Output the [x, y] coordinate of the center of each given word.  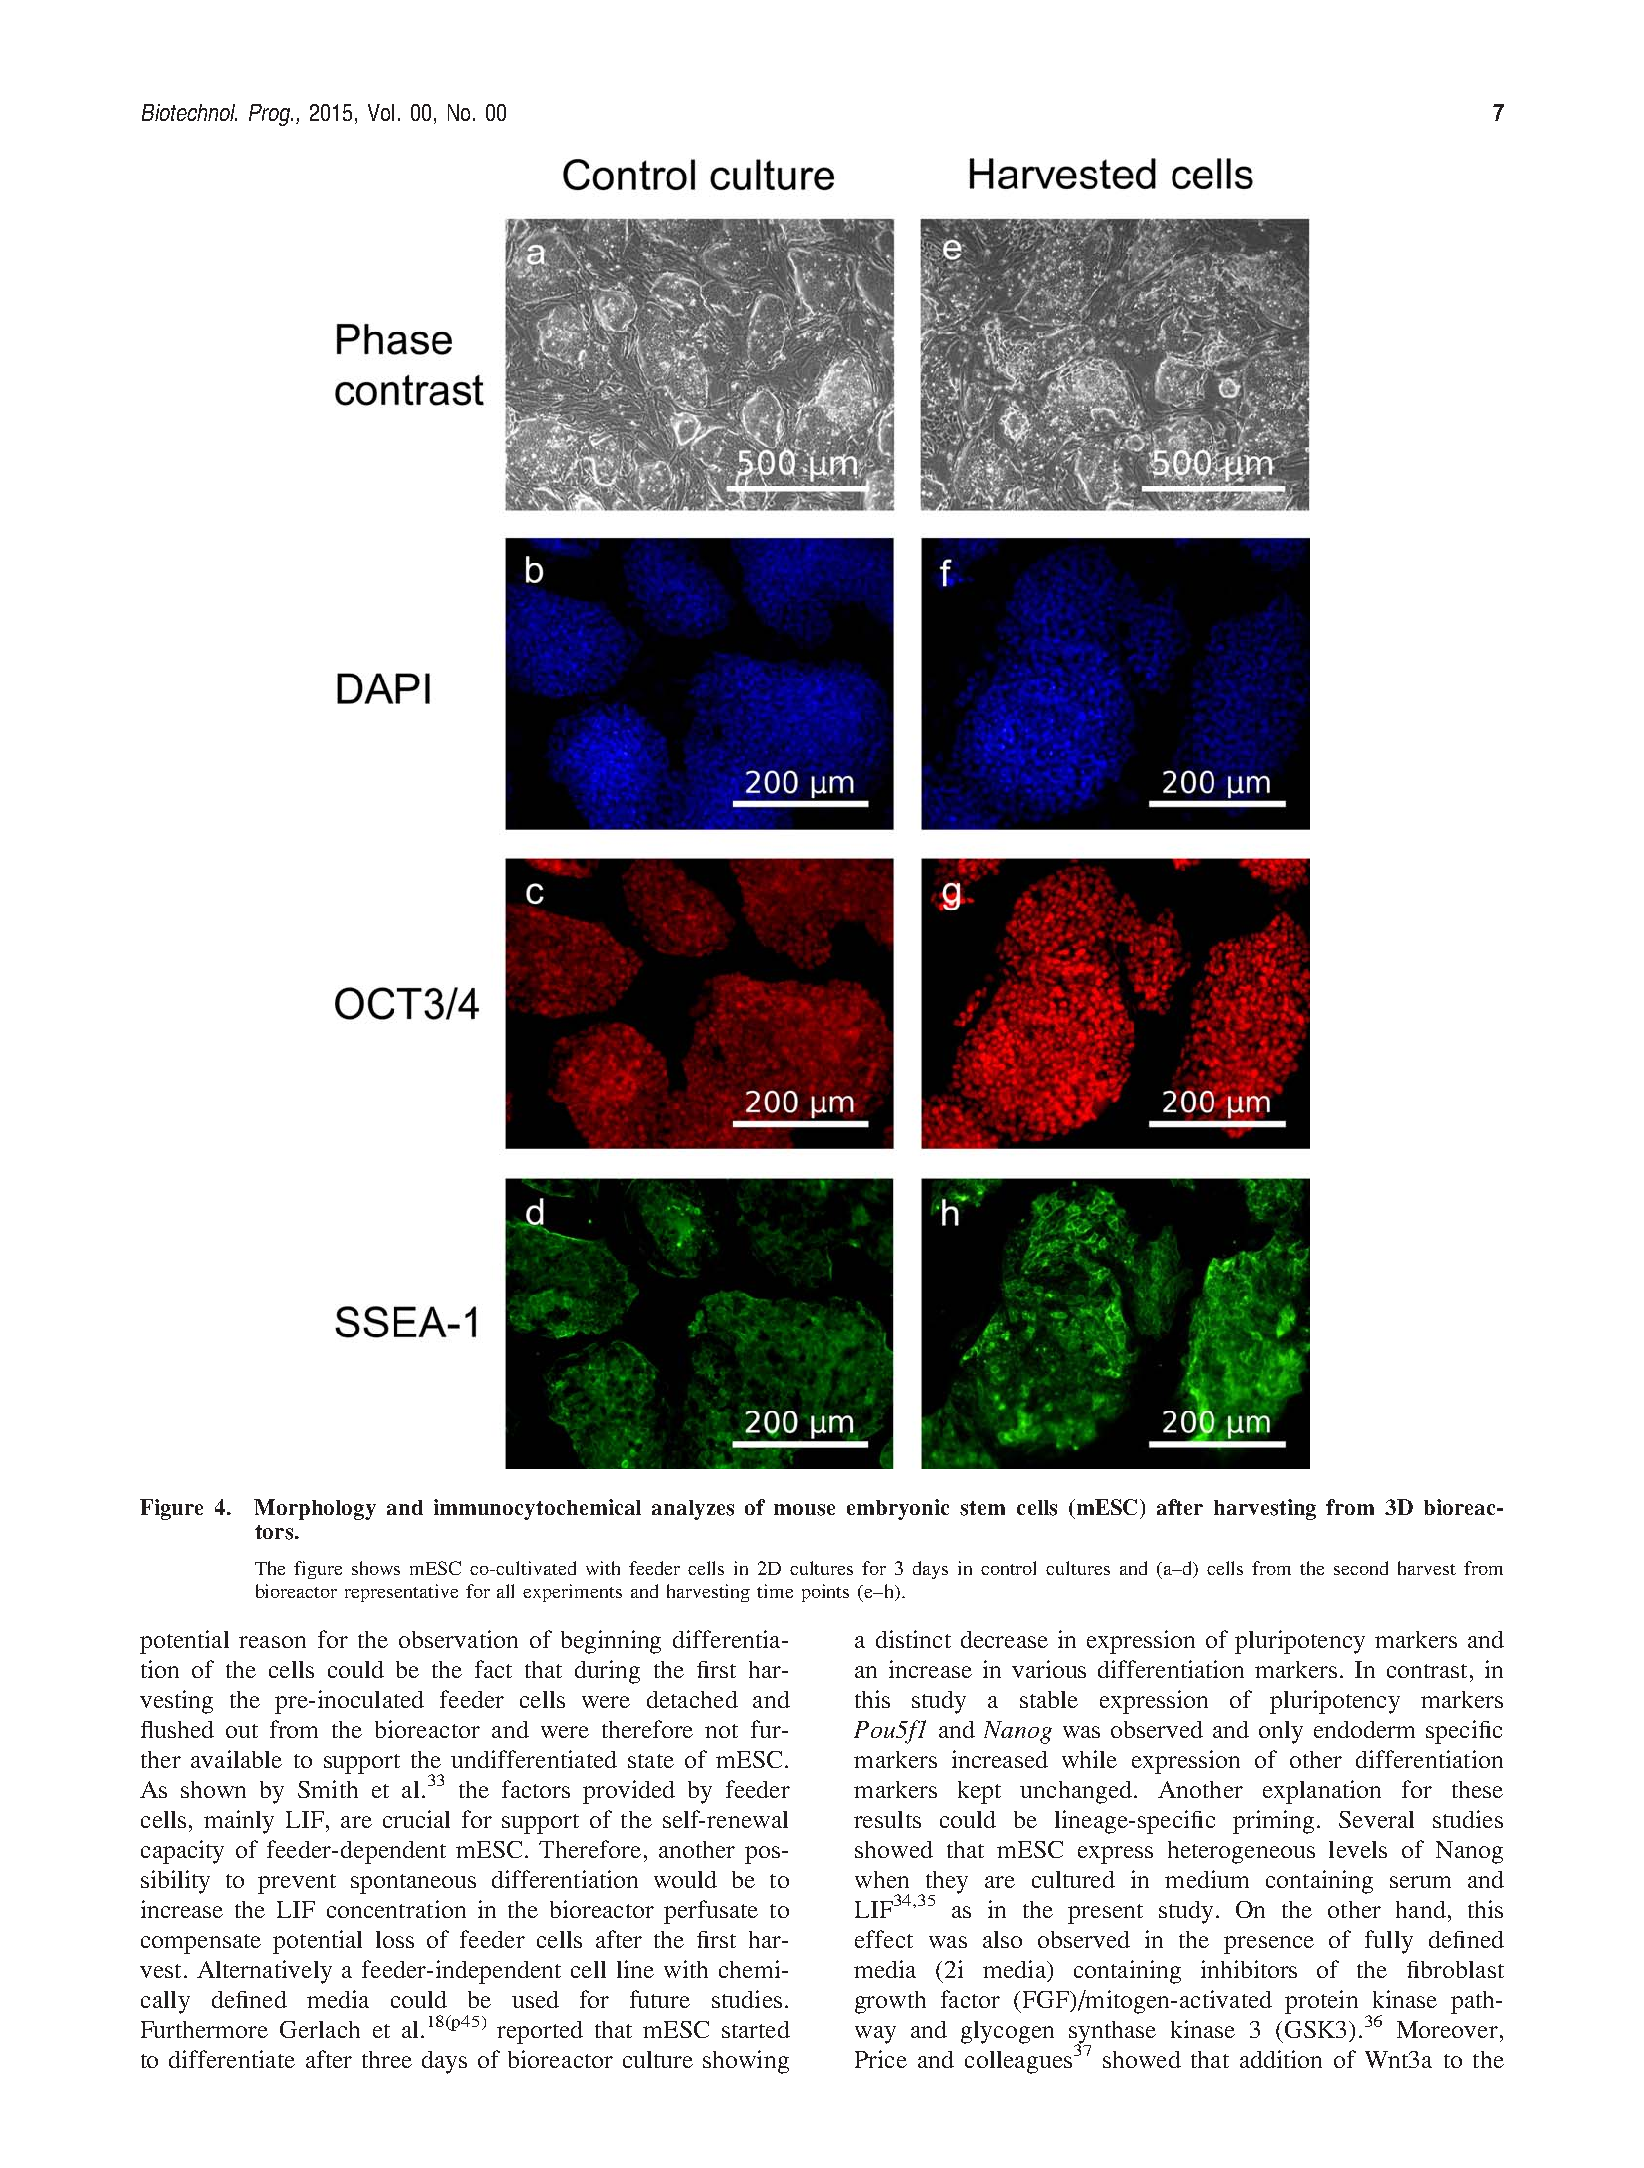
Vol [381, 112]
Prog [271, 115]
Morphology [315, 1509]
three [387, 2059]
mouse [804, 1510]
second [1361, 1568]
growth [890, 2002]
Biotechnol [189, 112]
